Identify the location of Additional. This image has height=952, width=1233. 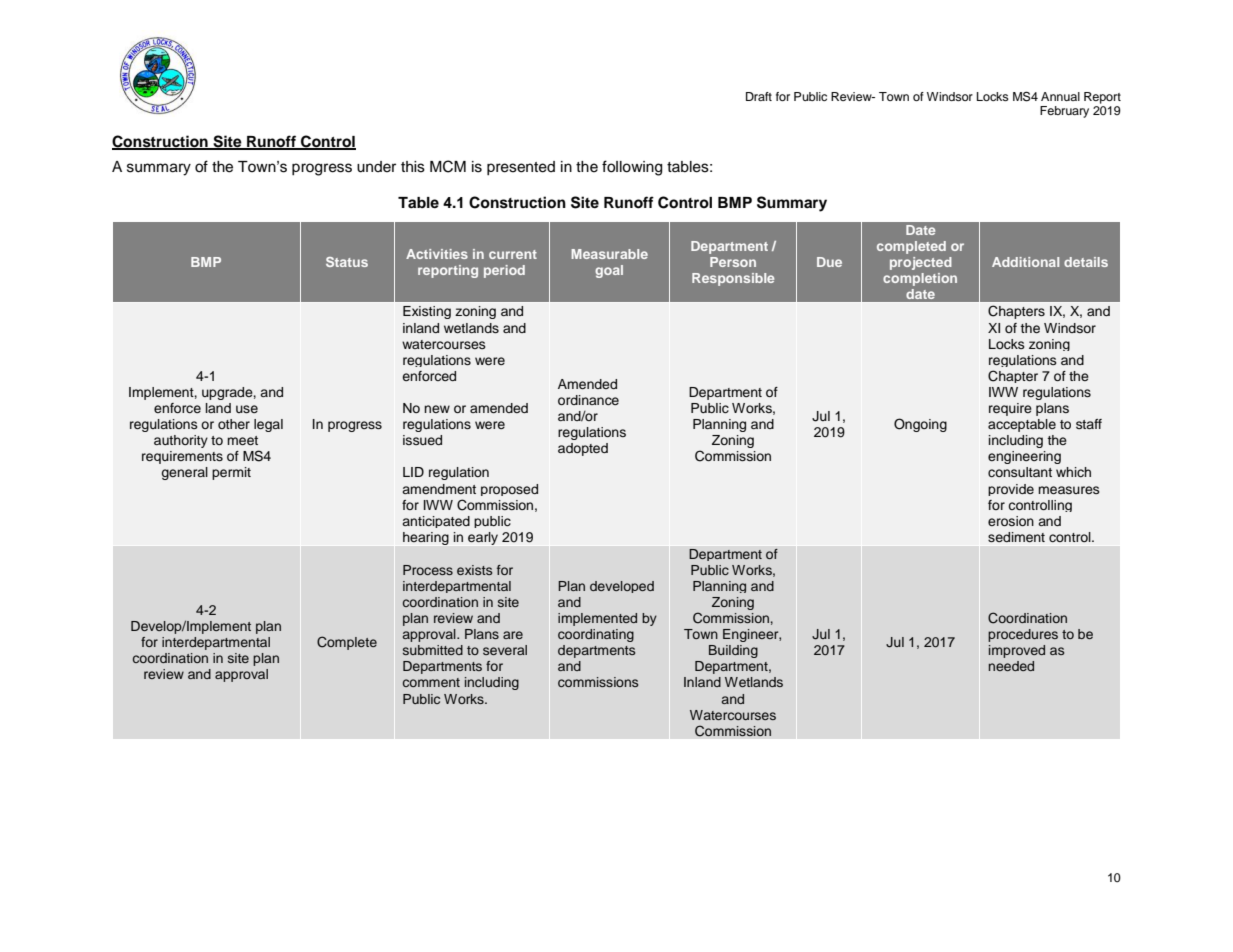
(1025, 262).
